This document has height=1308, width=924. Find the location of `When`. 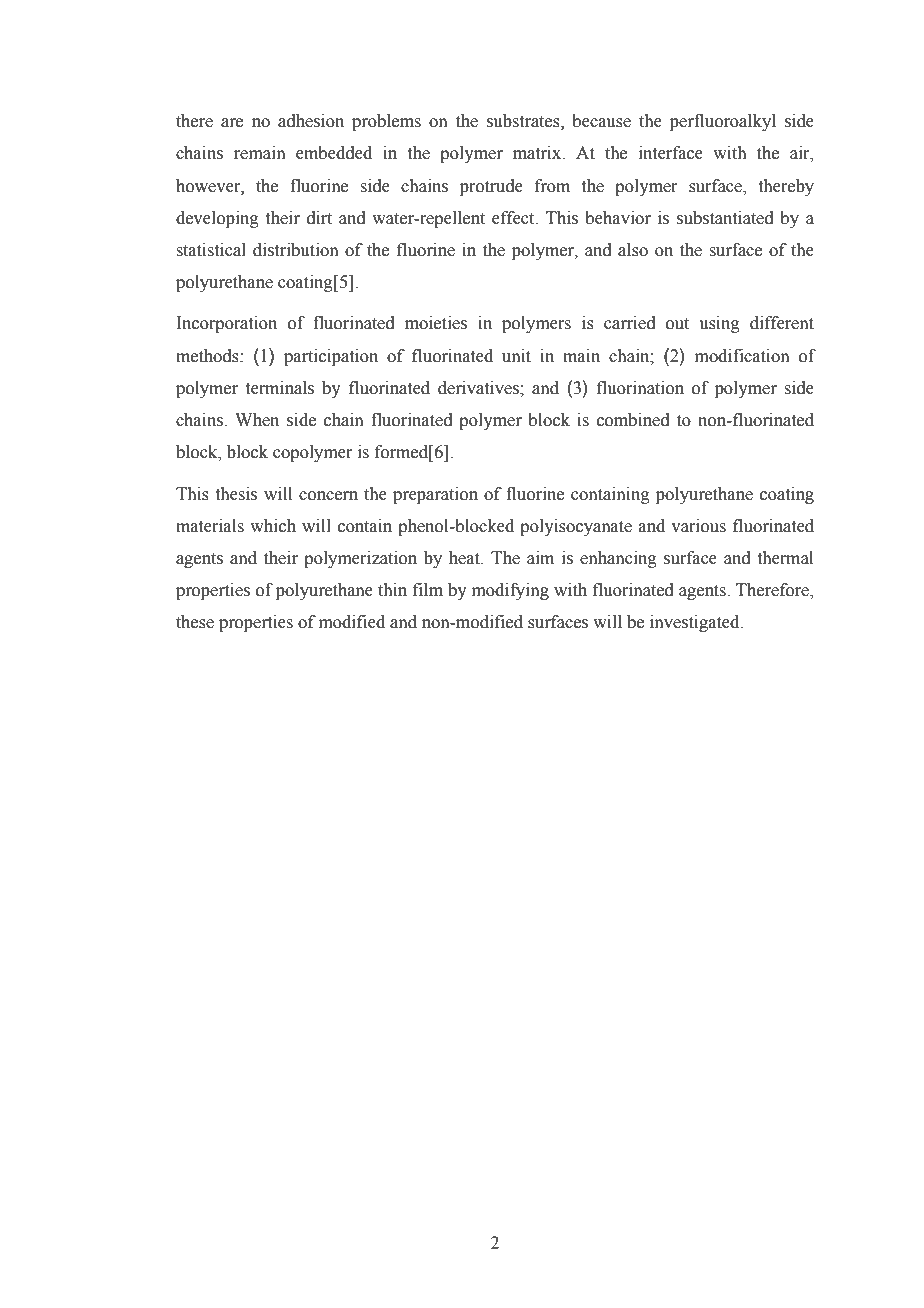

When is located at coordinates (257, 420).
